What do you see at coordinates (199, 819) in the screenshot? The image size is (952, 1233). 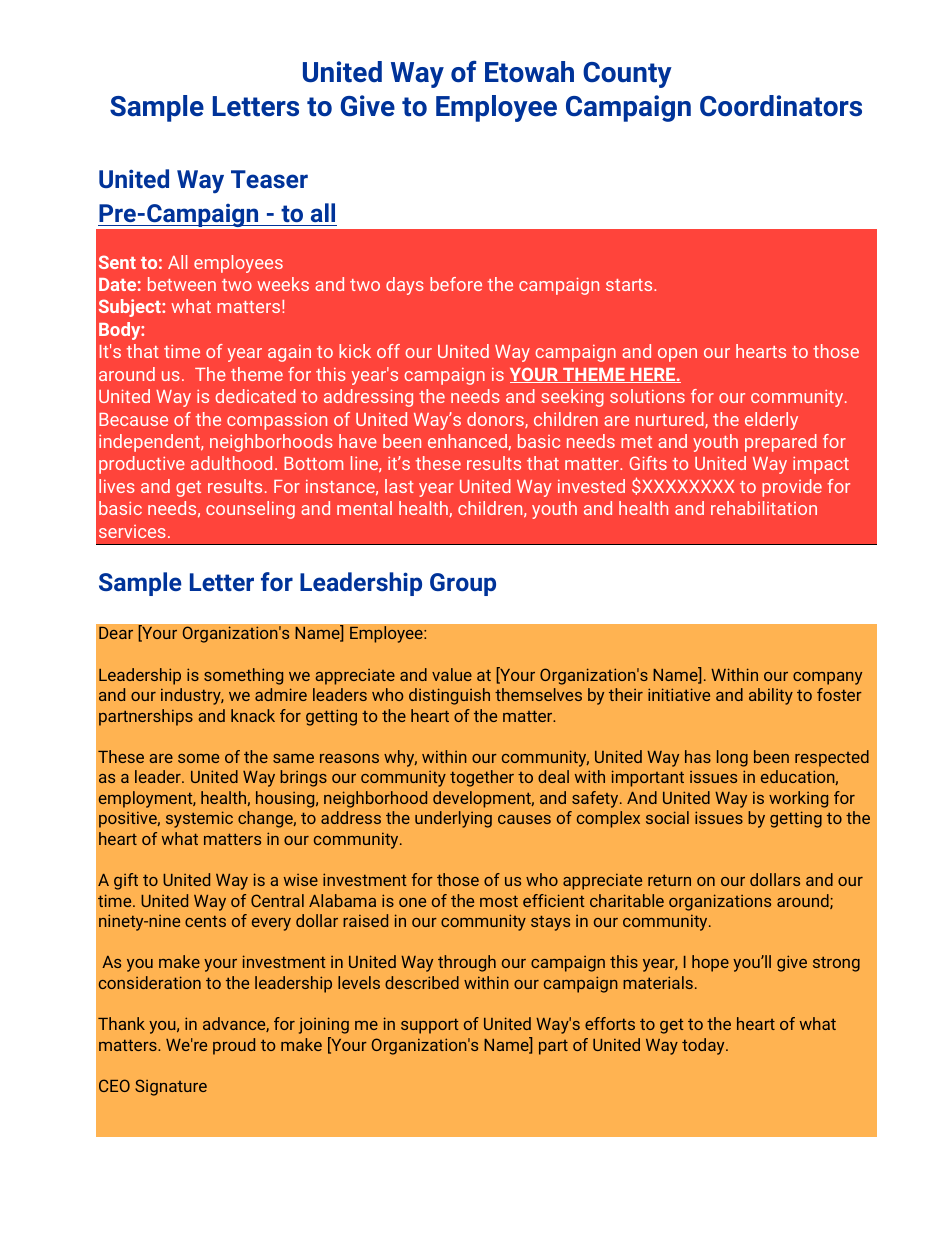 I see `systemic` at bounding box center [199, 819].
